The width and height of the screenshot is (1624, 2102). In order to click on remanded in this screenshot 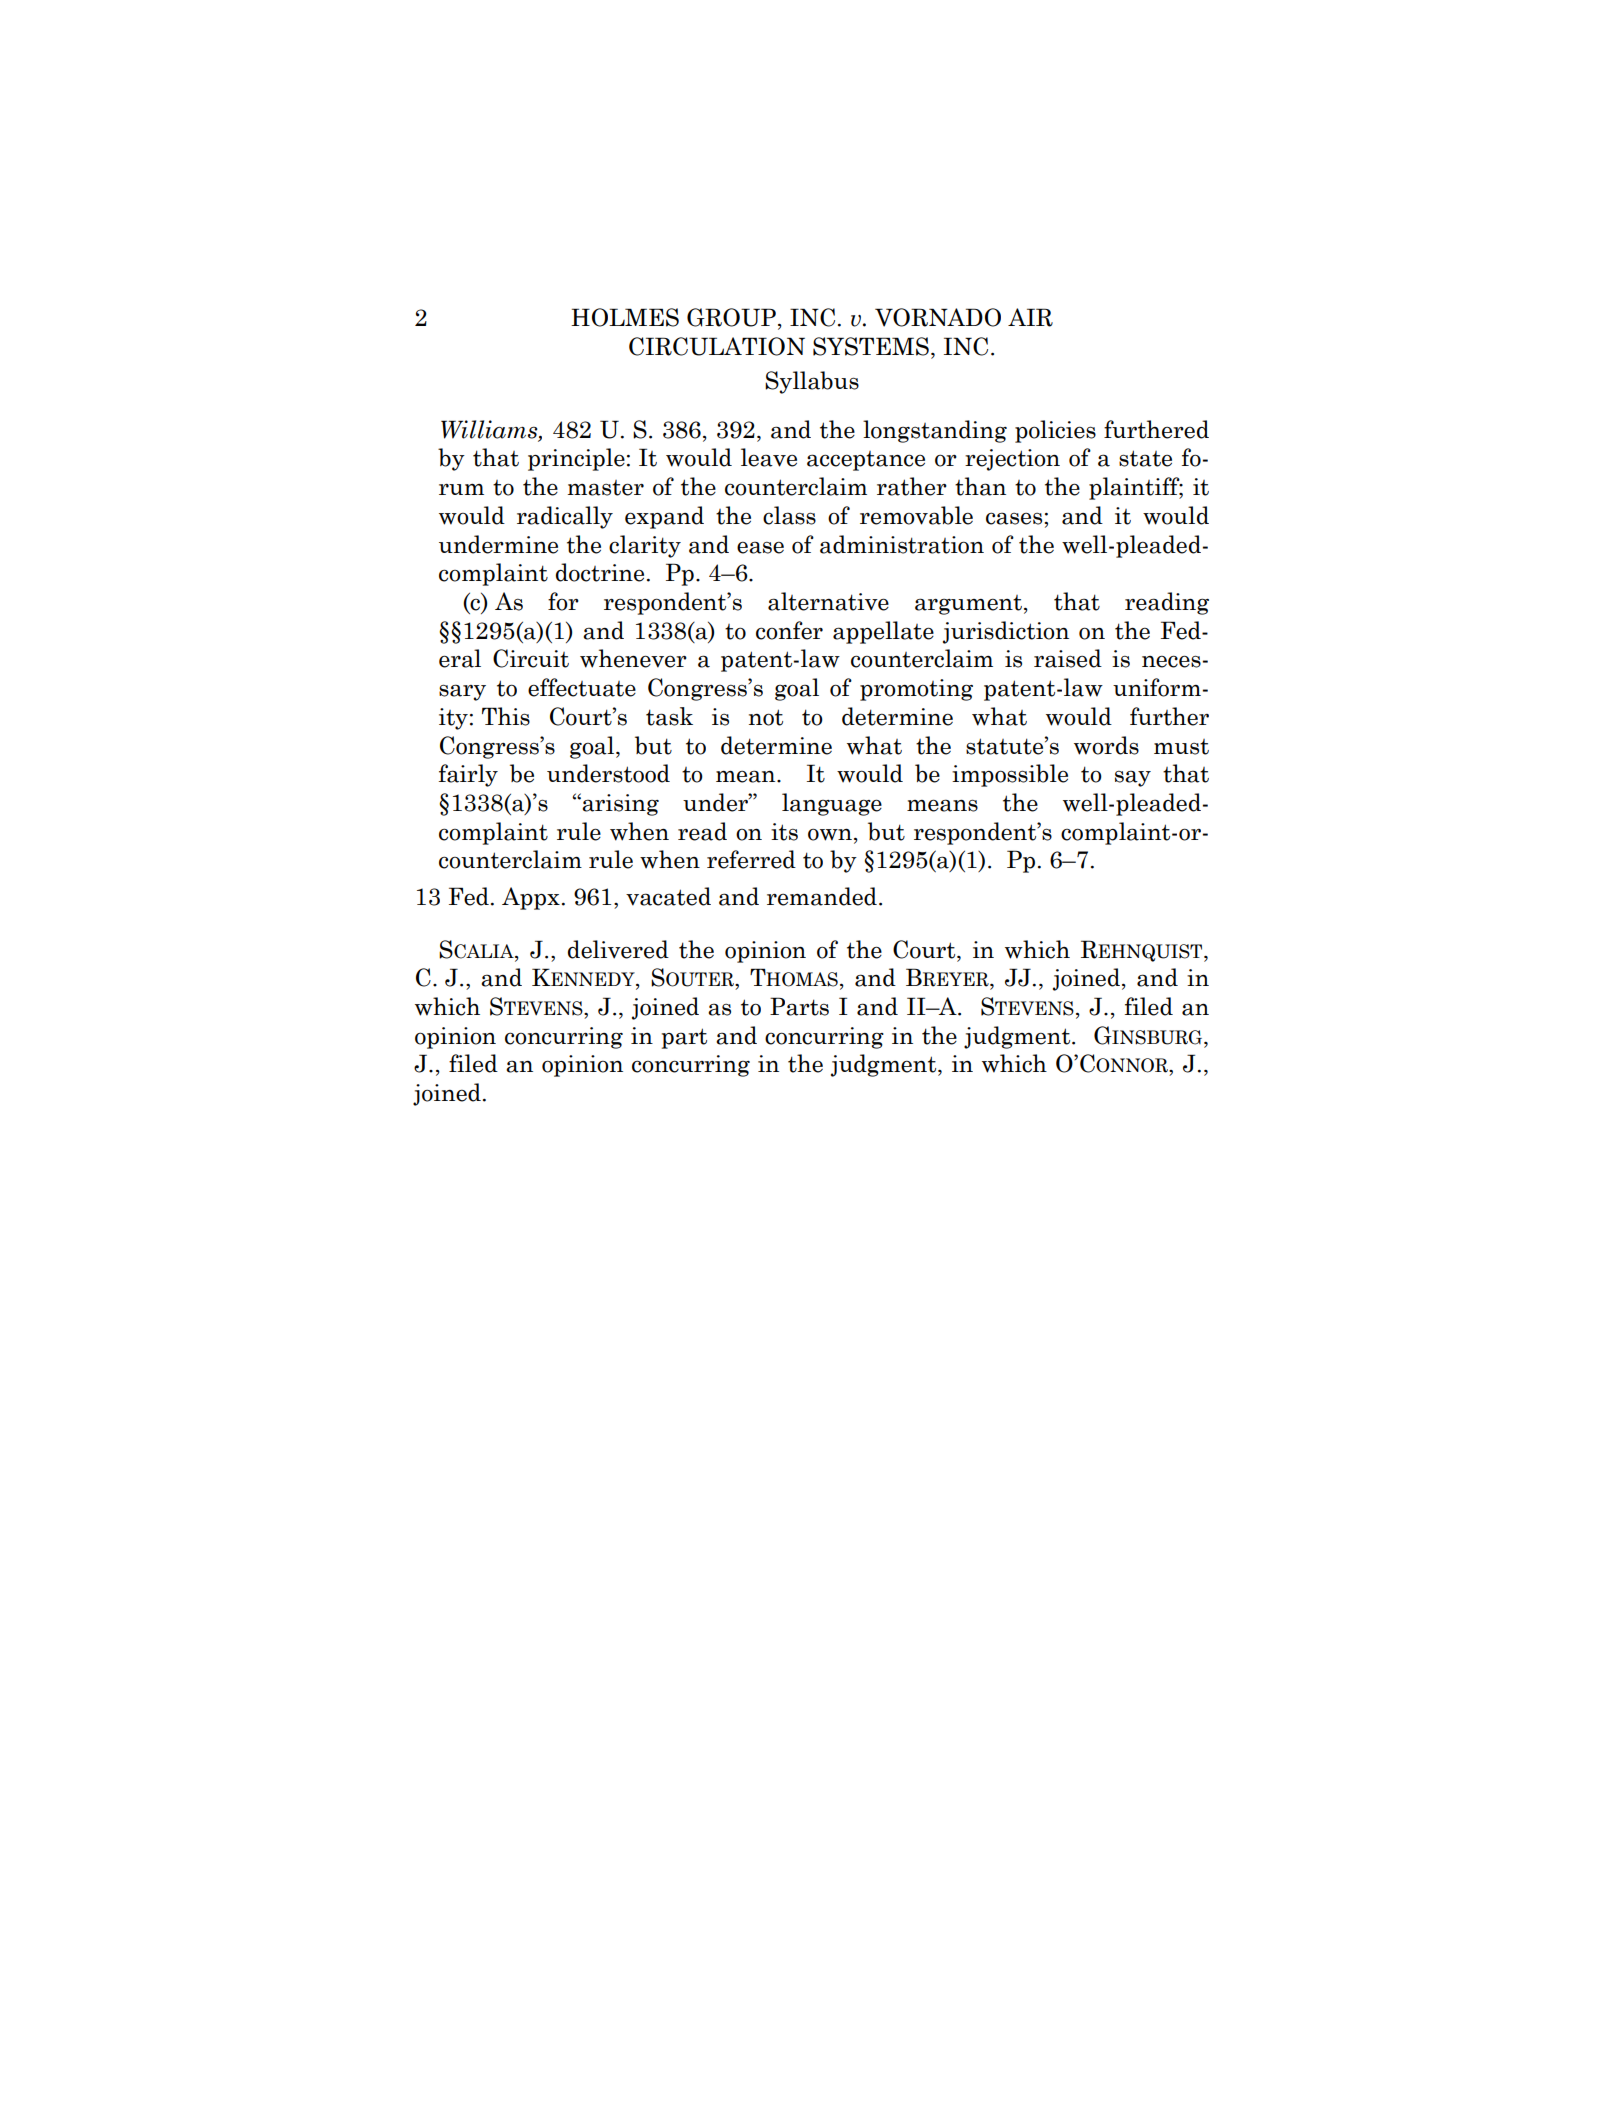, I will do `click(822, 896)`.
